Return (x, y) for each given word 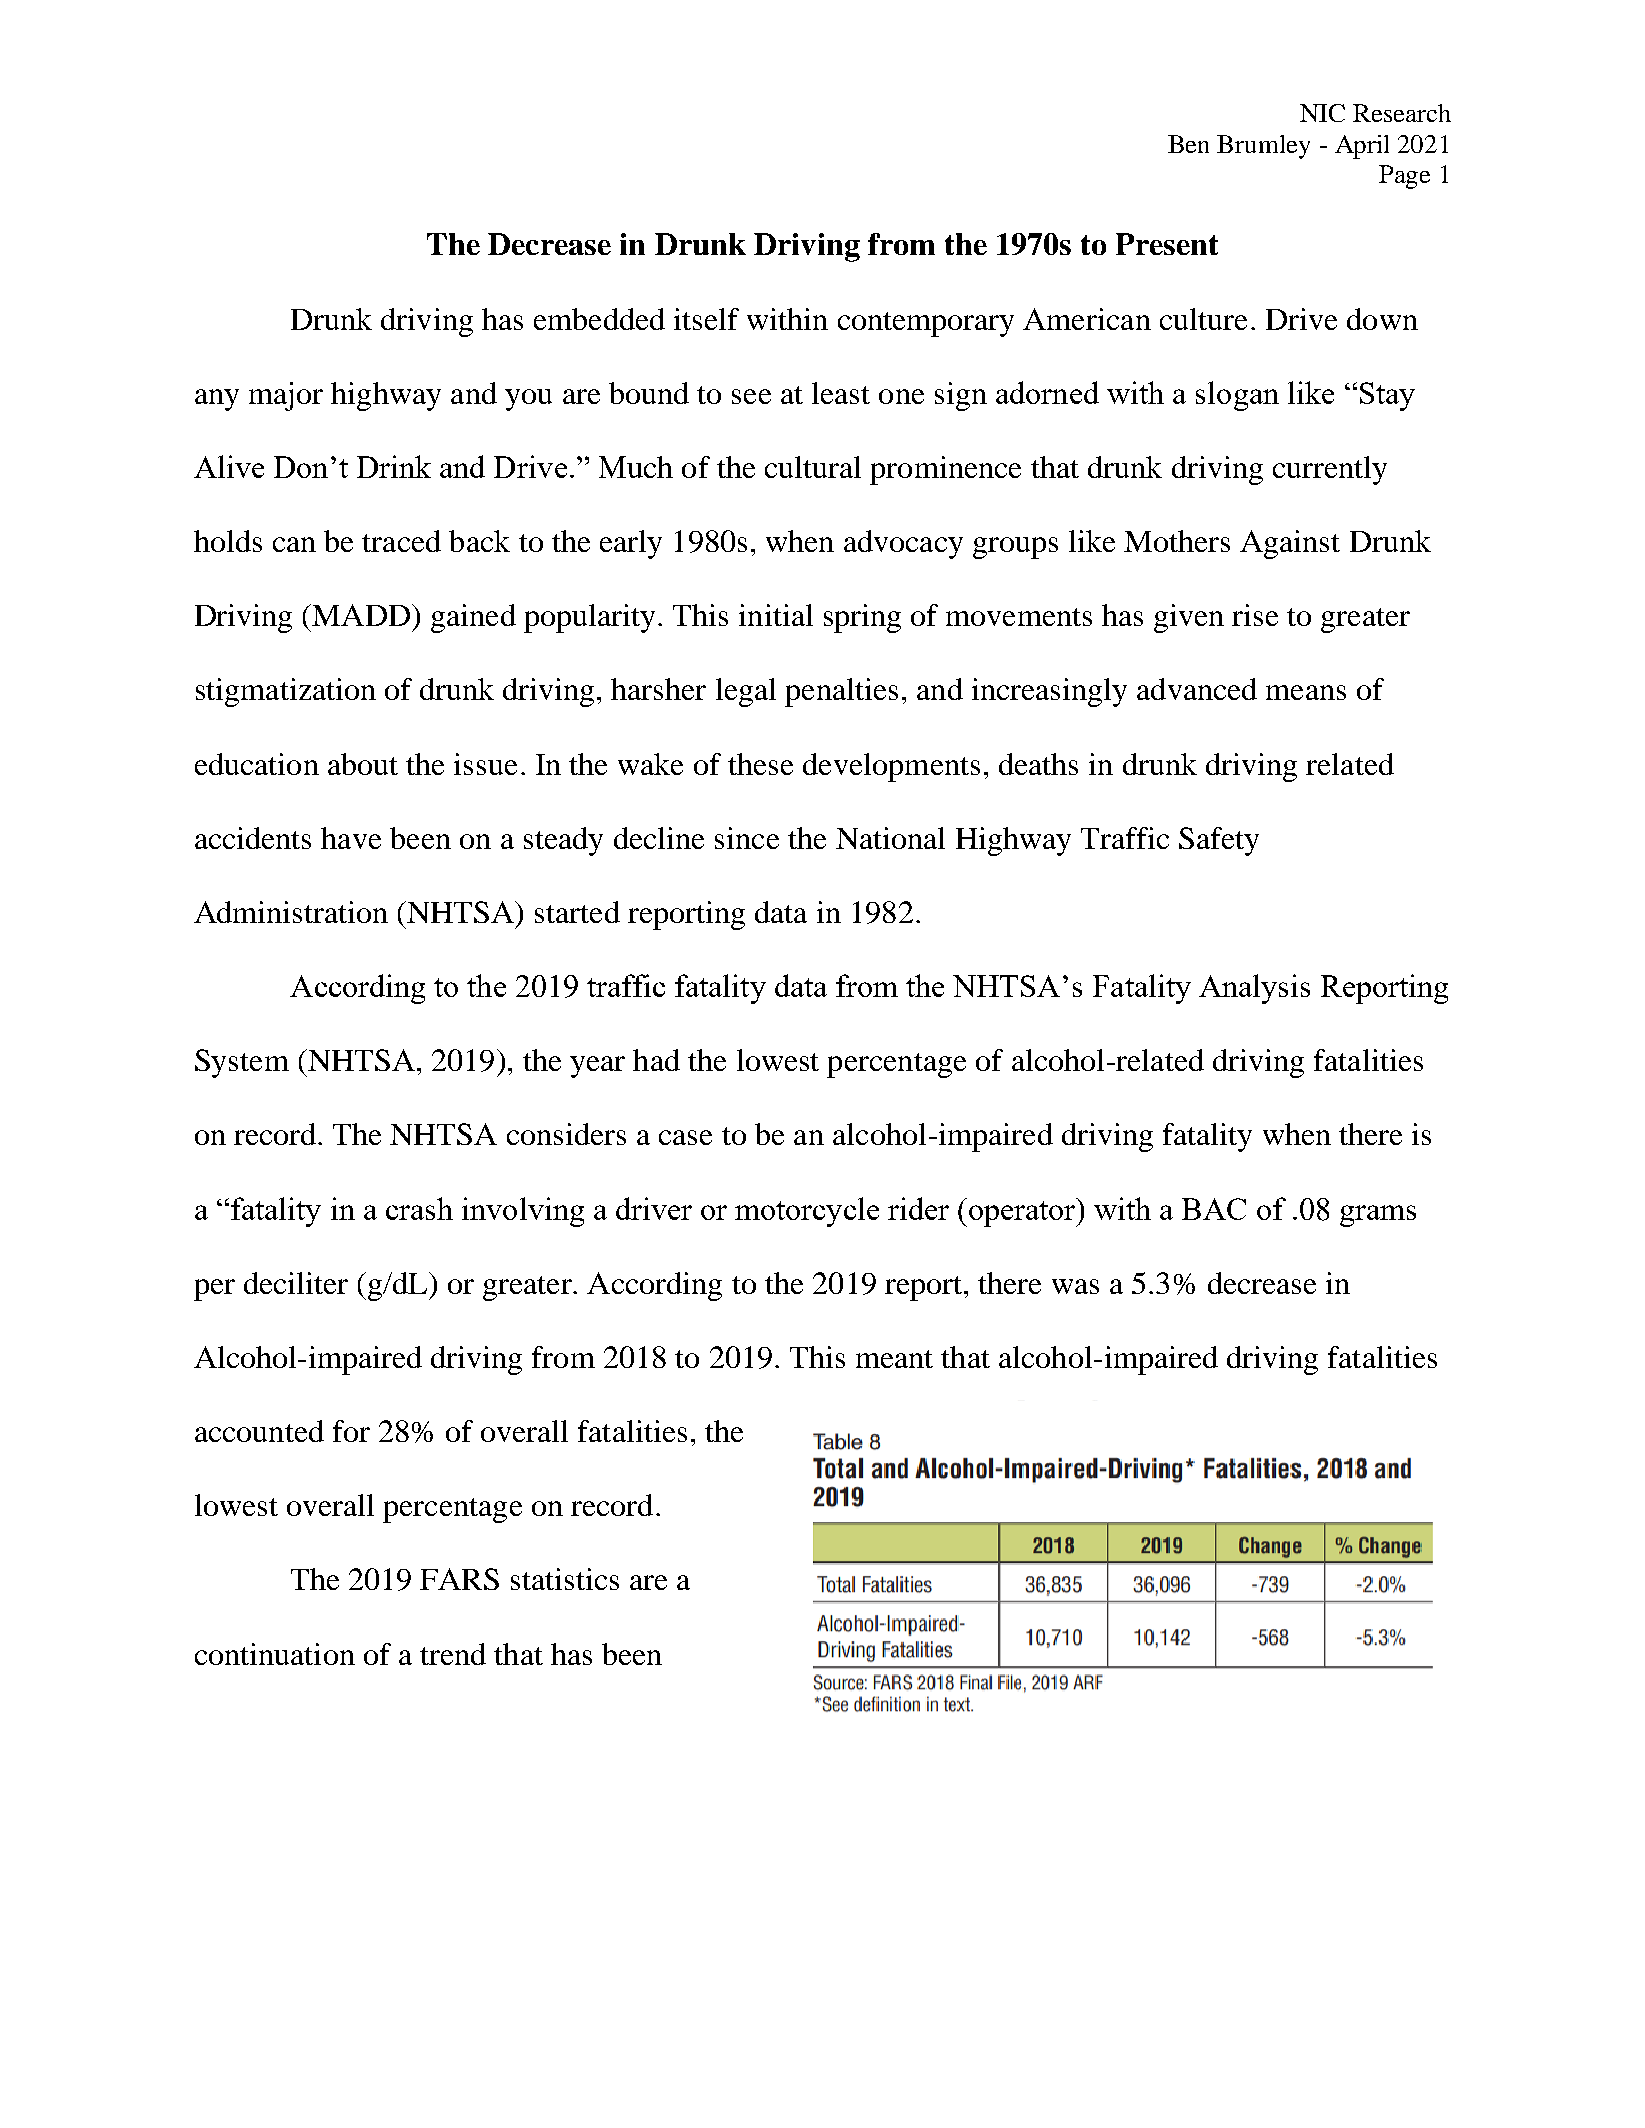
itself (706, 319)
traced (401, 541)
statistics (565, 1579)
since (747, 838)
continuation (275, 1654)
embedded (599, 319)
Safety (1219, 841)
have (351, 838)
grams (1378, 1216)
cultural (813, 467)
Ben (1188, 144)
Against (1290, 544)
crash (419, 1208)
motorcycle (807, 1212)
